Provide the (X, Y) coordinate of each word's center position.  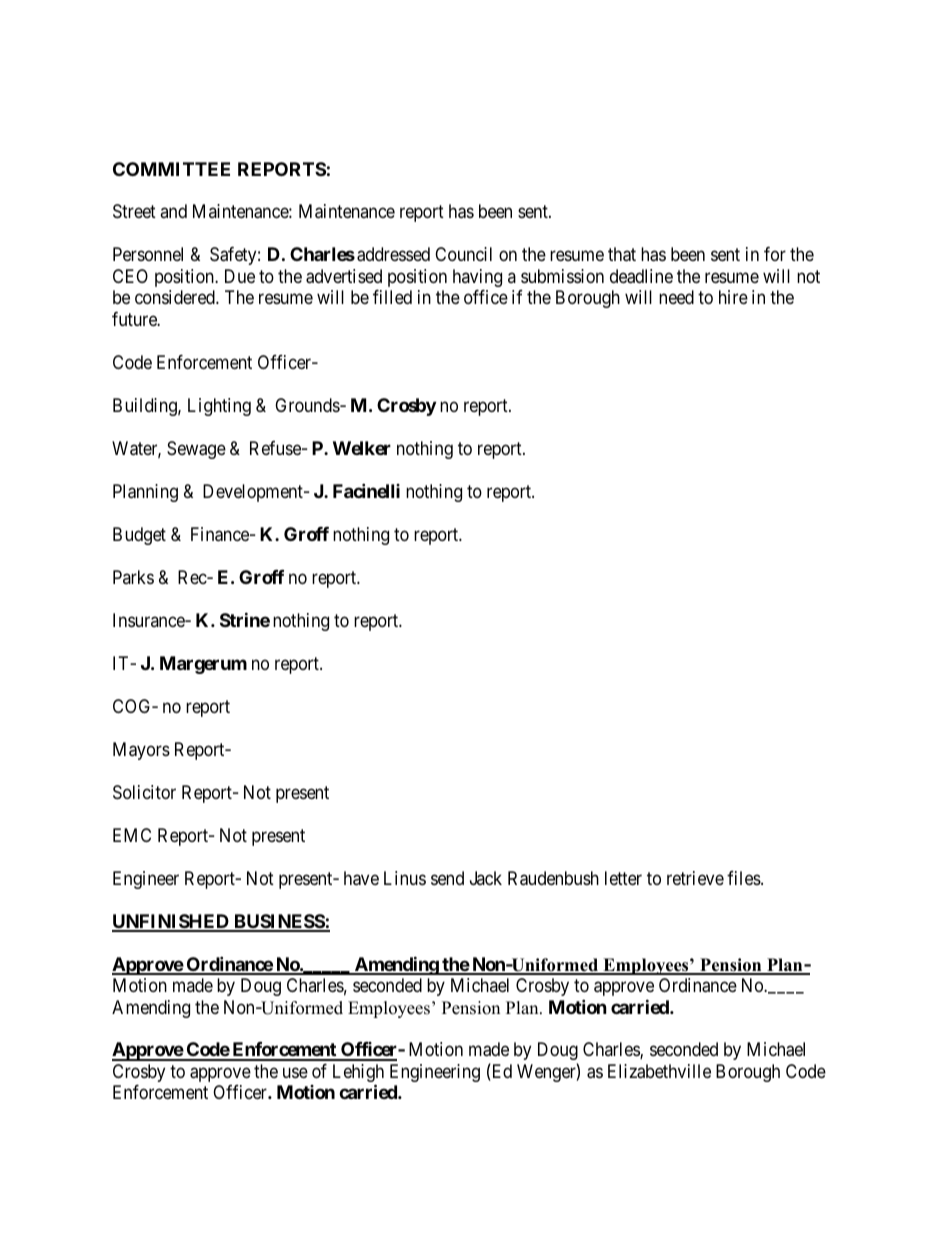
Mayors (141, 751)
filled (392, 297)
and (173, 211)
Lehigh (358, 1074)
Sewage (196, 450)
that (622, 254)
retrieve (695, 878)
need (676, 297)
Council (463, 254)
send (447, 878)
